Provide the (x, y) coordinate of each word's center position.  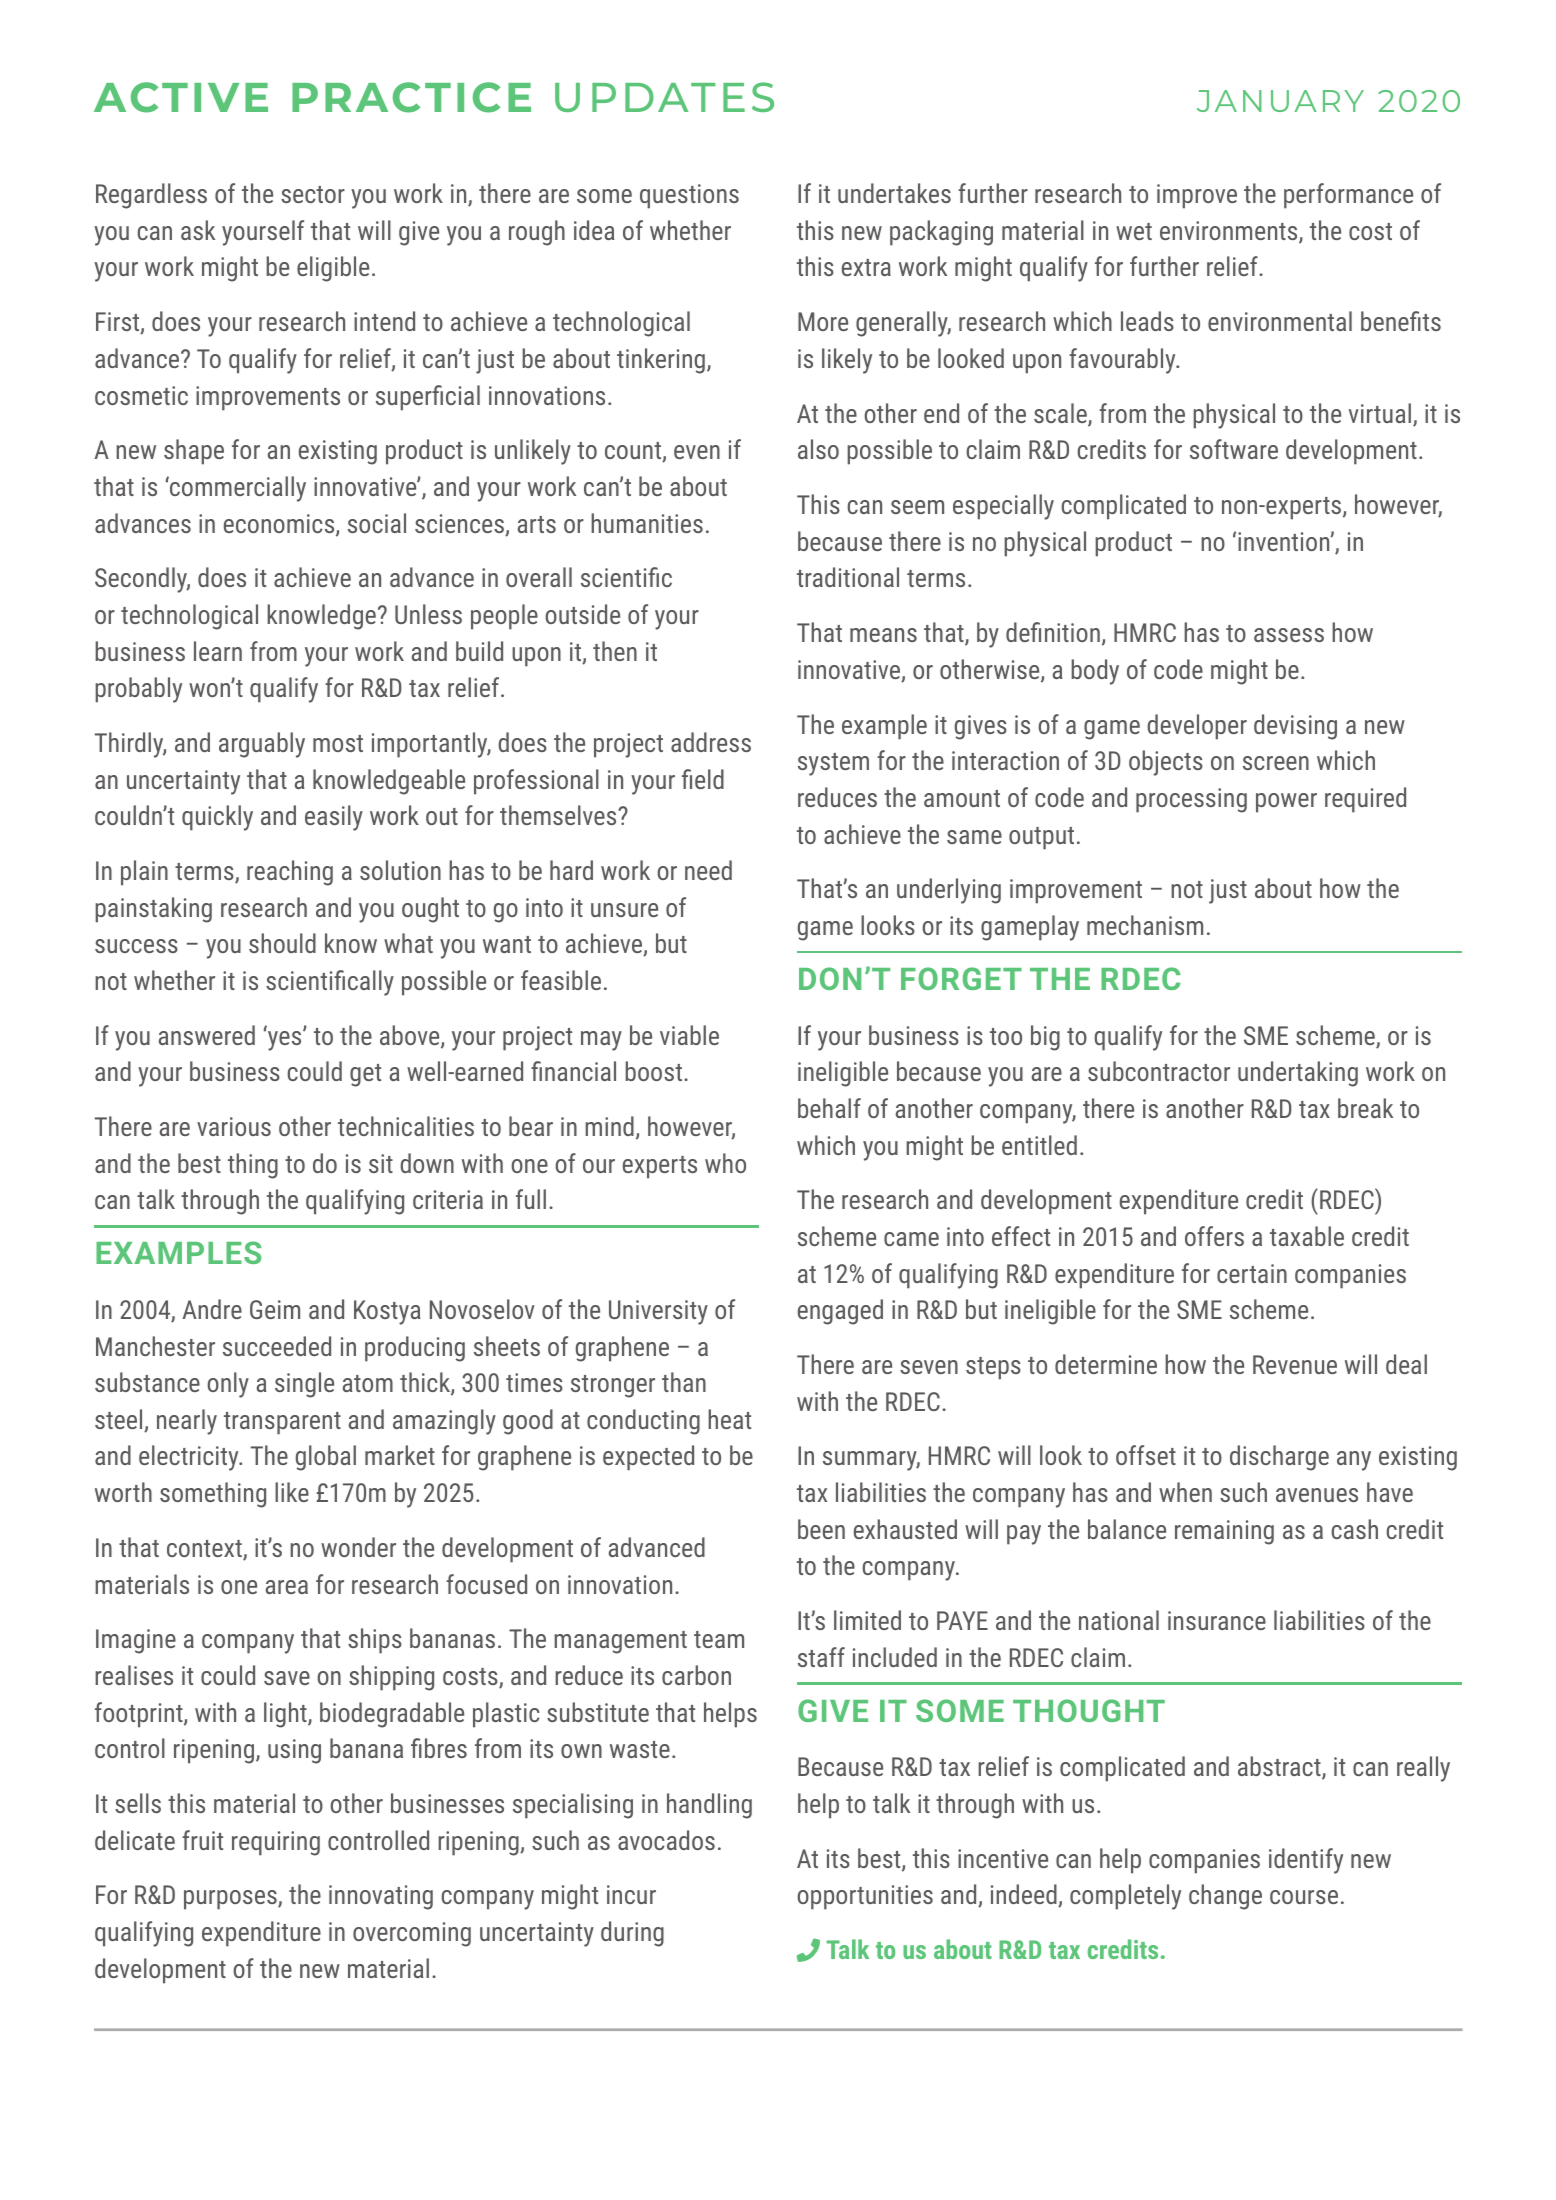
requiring (276, 1843)
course (1304, 1897)
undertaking (1298, 1074)
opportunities (865, 1897)
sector (313, 194)
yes (286, 1040)
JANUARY (1280, 101)
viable (689, 1035)
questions (689, 196)
